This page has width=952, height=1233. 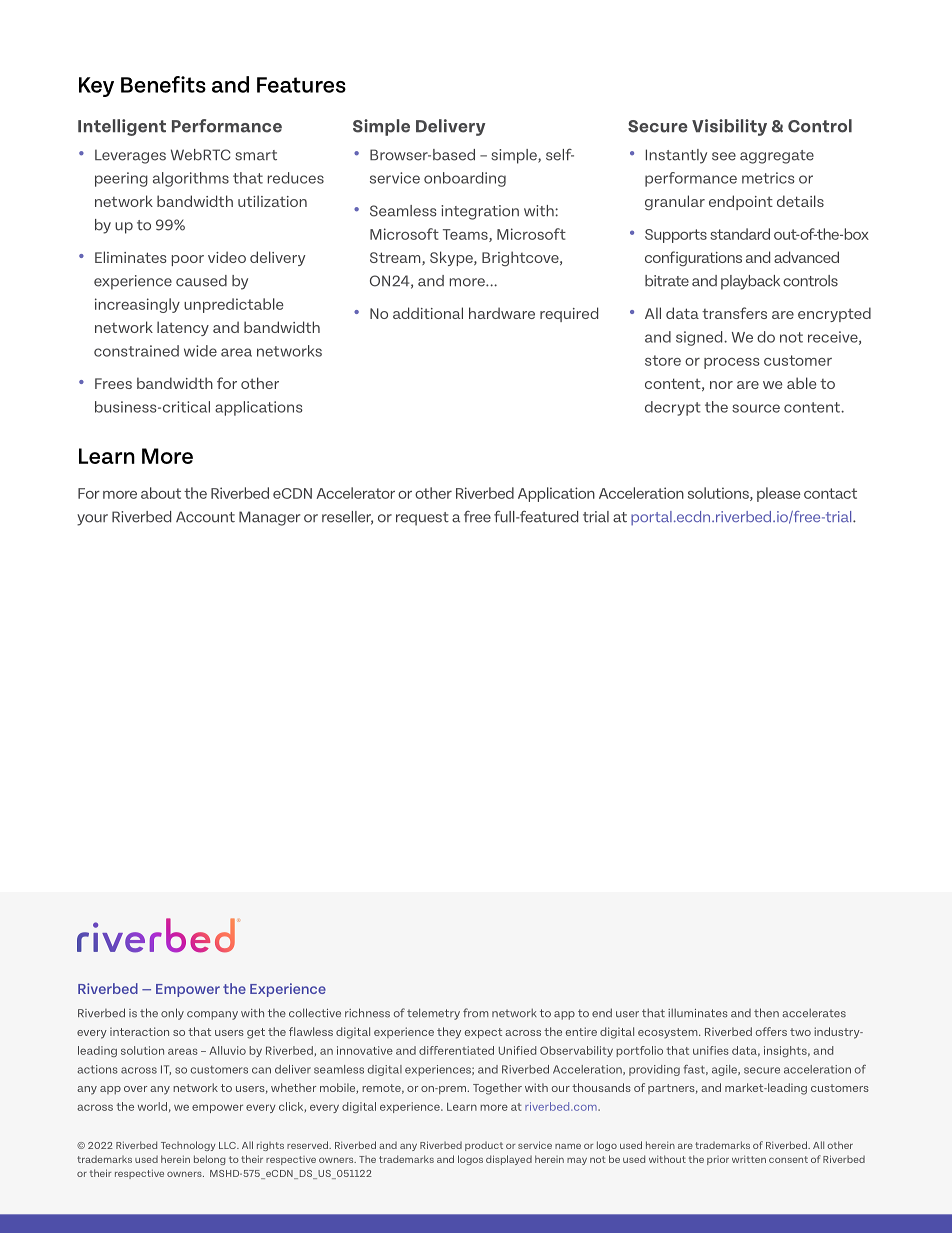 What do you see at coordinates (779, 494) in the page?
I see `please` at bounding box center [779, 494].
